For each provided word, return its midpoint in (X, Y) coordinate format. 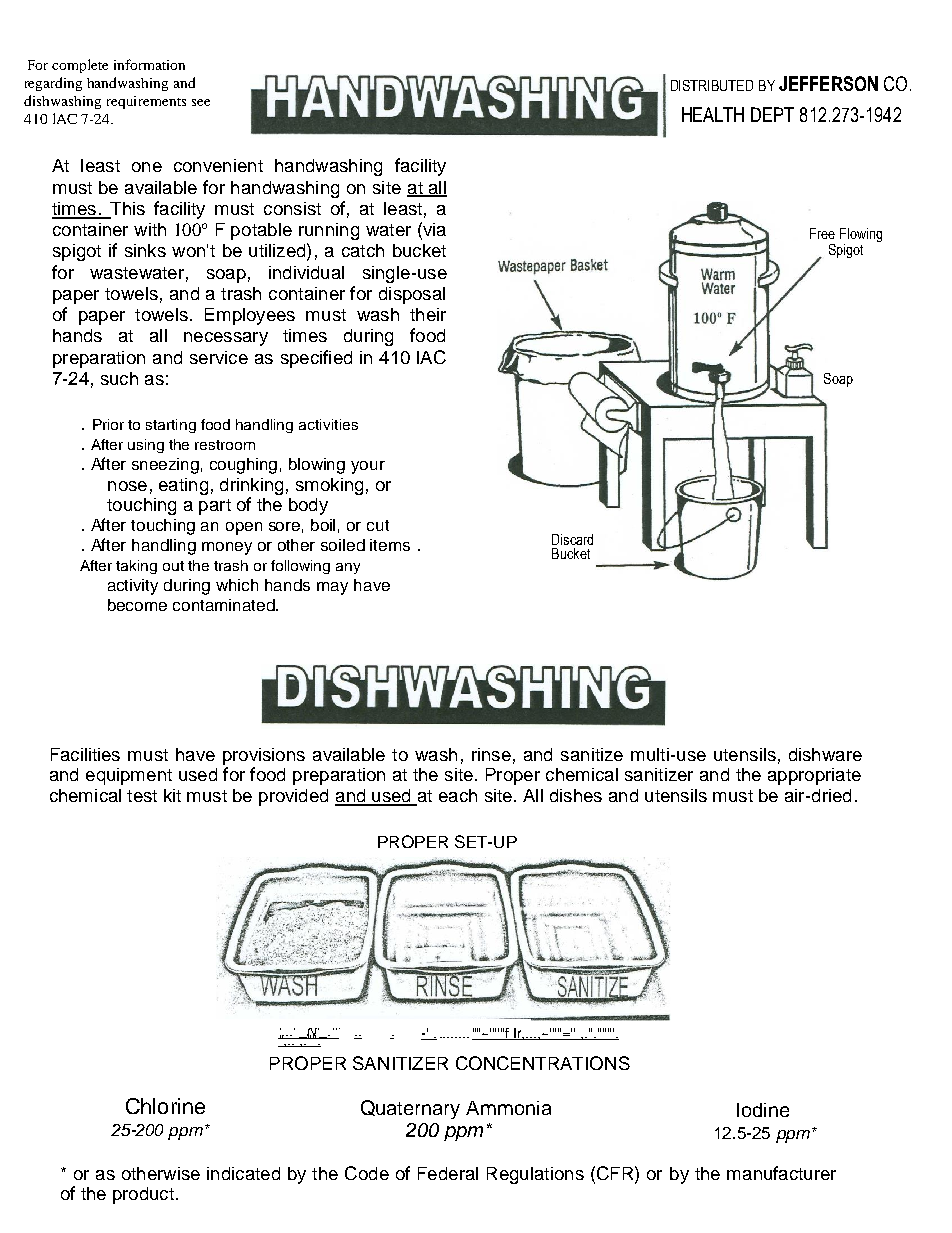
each (458, 795)
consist (292, 208)
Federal (448, 1173)
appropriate (814, 776)
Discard (572, 539)
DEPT (772, 114)
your (368, 467)
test (142, 796)
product (143, 1195)
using (146, 446)
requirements (146, 102)
